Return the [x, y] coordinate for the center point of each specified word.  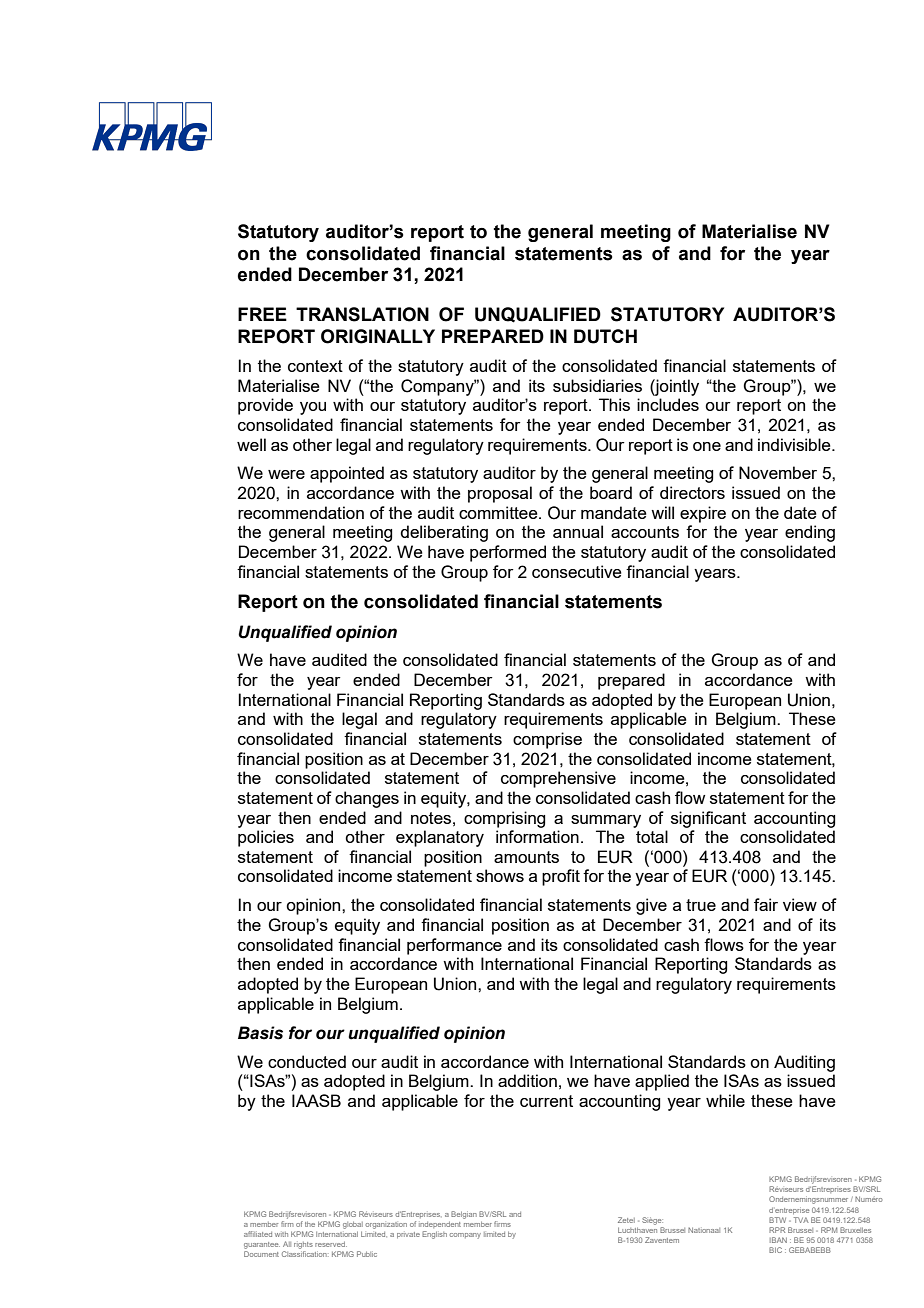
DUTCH [605, 336]
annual [578, 531]
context [315, 366]
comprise [547, 740]
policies [266, 838]
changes [367, 799]
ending [810, 533]
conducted [307, 1061]
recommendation [301, 512]
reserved [331, 1244]
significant [708, 819]
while [725, 1100]
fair [766, 904]
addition [527, 1080]
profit [561, 877]
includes [668, 404]
